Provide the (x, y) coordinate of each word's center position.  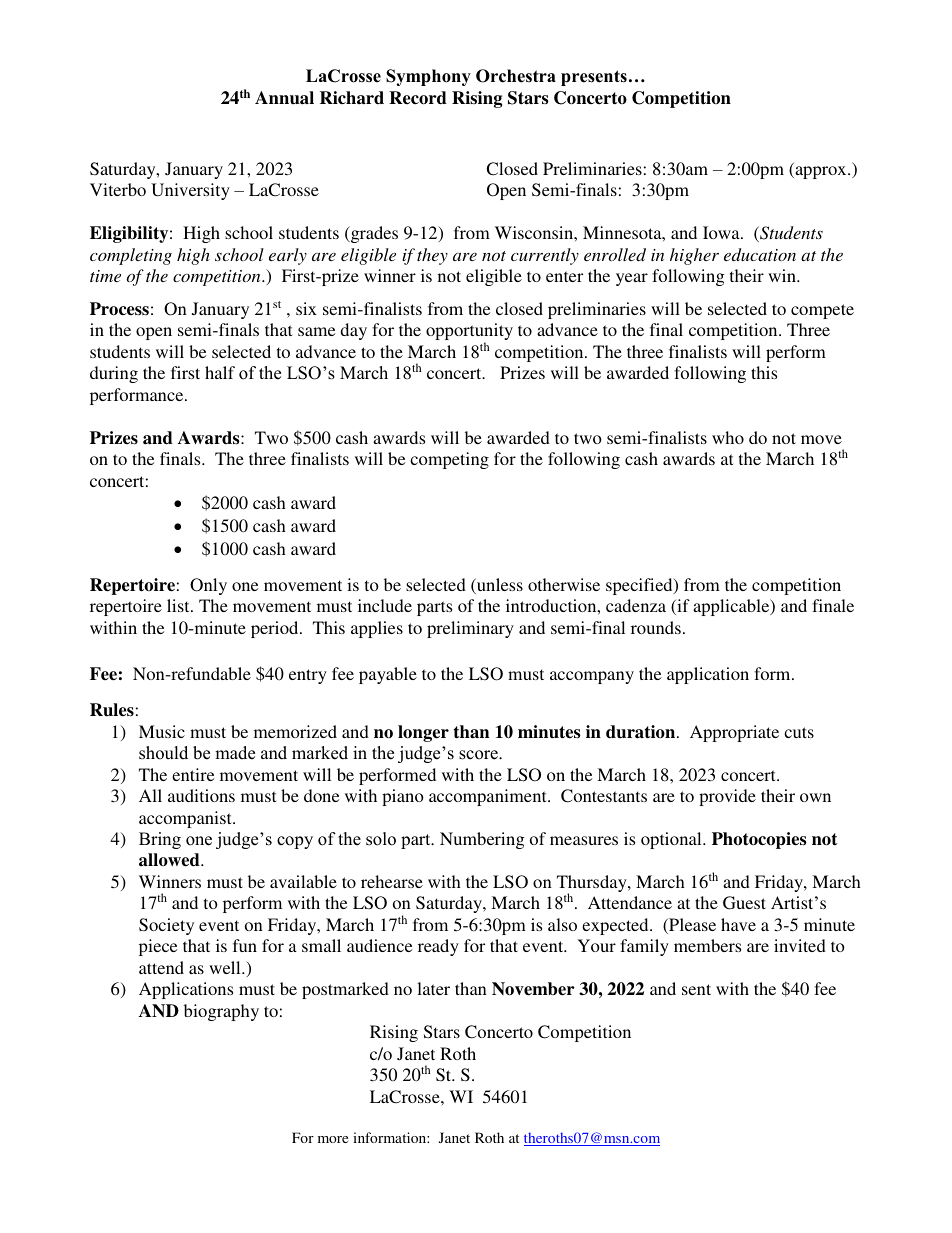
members (707, 945)
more (333, 1139)
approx (821, 172)
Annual (284, 98)
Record (418, 98)
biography (221, 1012)
